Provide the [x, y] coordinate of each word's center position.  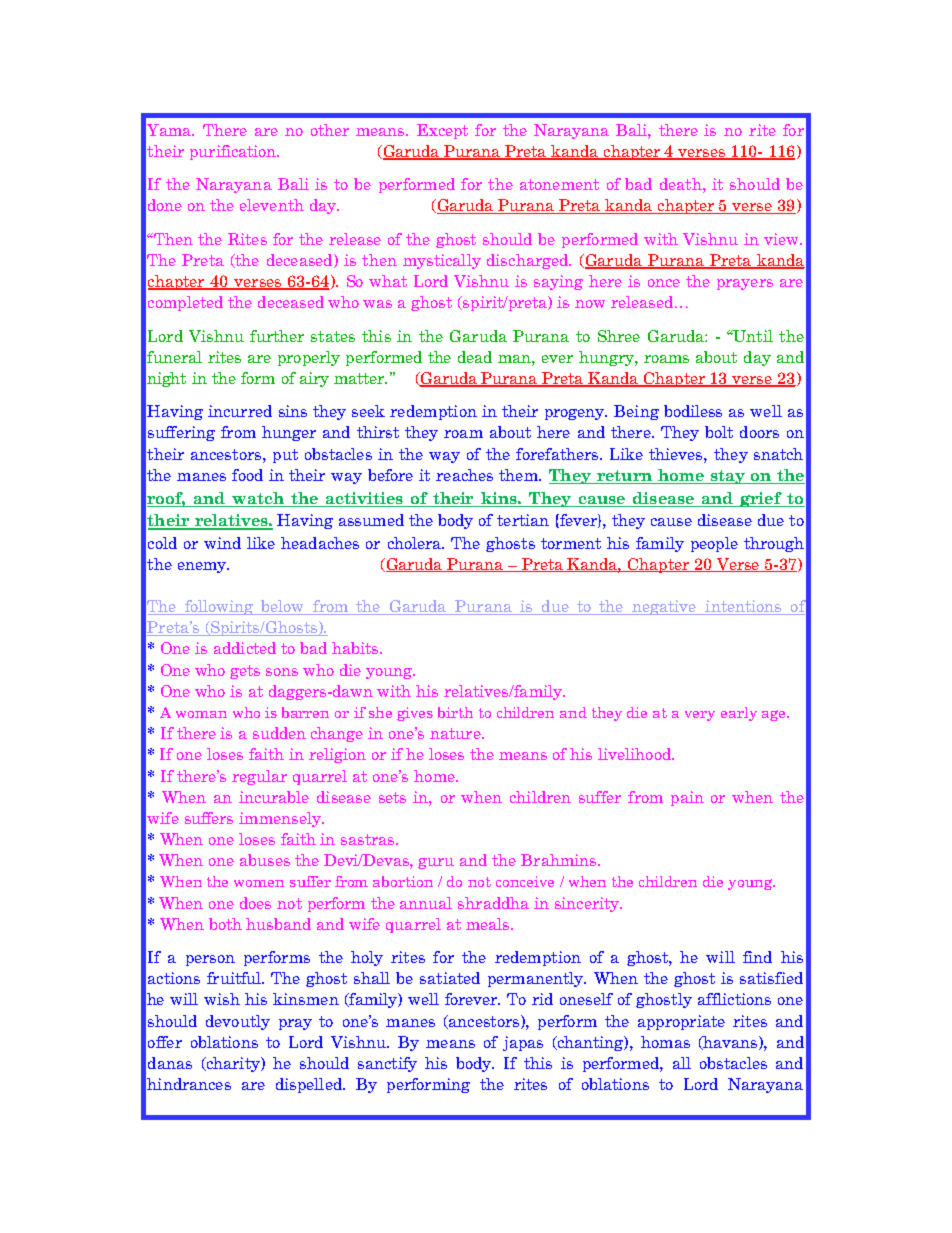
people [714, 544]
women [259, 883]
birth [455, 712]
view [782, 239]
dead [475, 357]
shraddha [493, 903]
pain [687, 798]
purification [234, 152]
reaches [464, 475]
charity [233, 1064]
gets [245, 672]
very [700, 716]
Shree [619, 336]
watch [258, 498]
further [277, 336]
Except [442, 131]
